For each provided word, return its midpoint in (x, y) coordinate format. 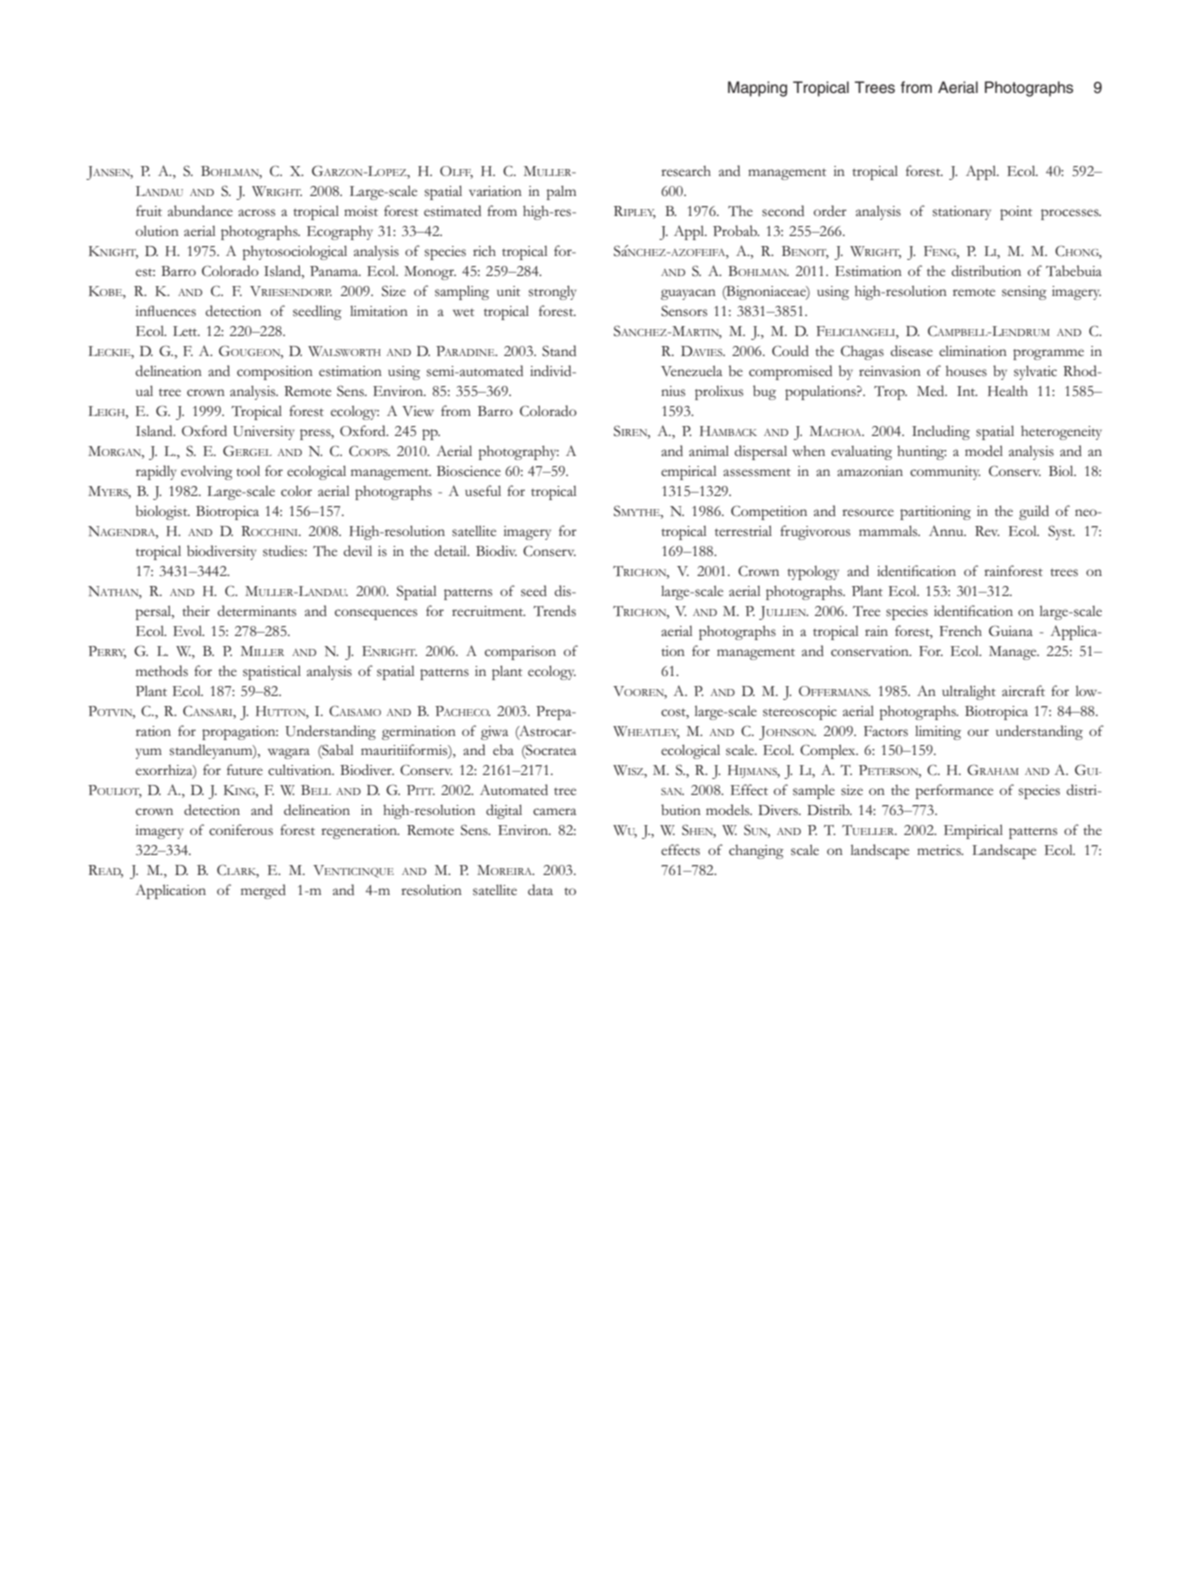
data (540, 889)
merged (263, 891)
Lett (186, 331)
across (256, 212)
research (686, 171)
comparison (520, 653)
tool (248, 470)
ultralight (969, 692)
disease (911, 351)
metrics (940, 850)
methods (162, 671)
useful (483, 491)
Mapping (757, 89)
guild (1034, 512)
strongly (553, 292)
